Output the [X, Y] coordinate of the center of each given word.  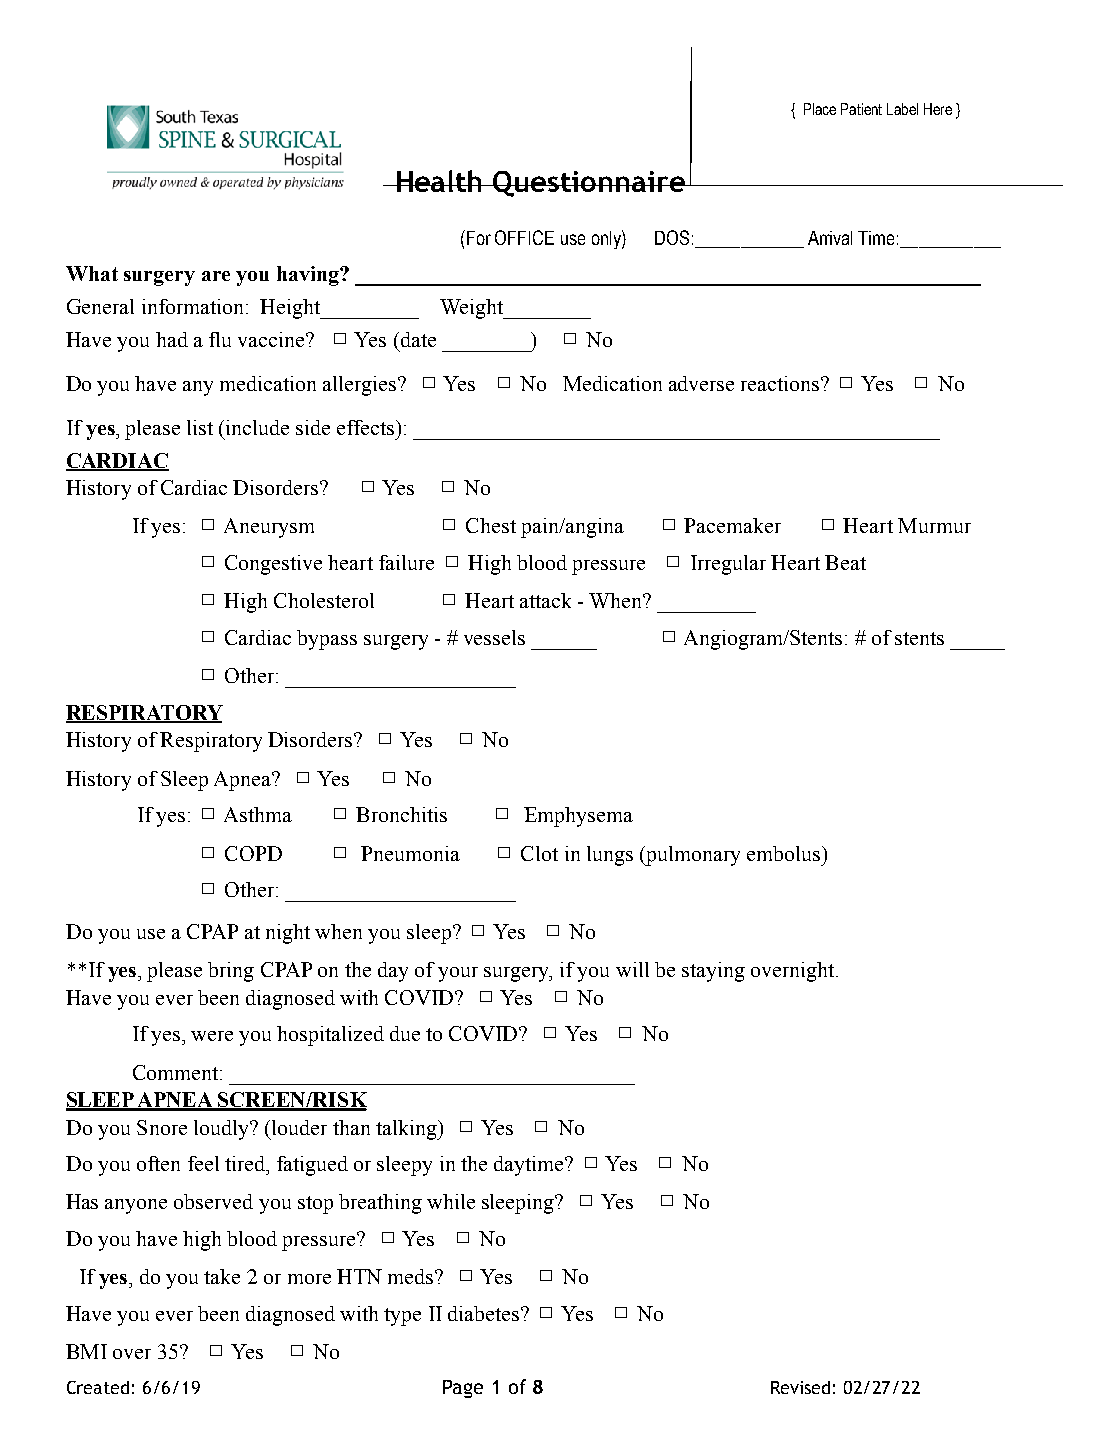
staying [713, 972]
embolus [785, 853]
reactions [781, 383]
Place [820, 109]
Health [439, 181]
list [200, 427]
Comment [175, 1072]
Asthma [258, 814]
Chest [491, 525]
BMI [86, 1351]
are [216, 276]
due [405, 1033]
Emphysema [578, 817]
